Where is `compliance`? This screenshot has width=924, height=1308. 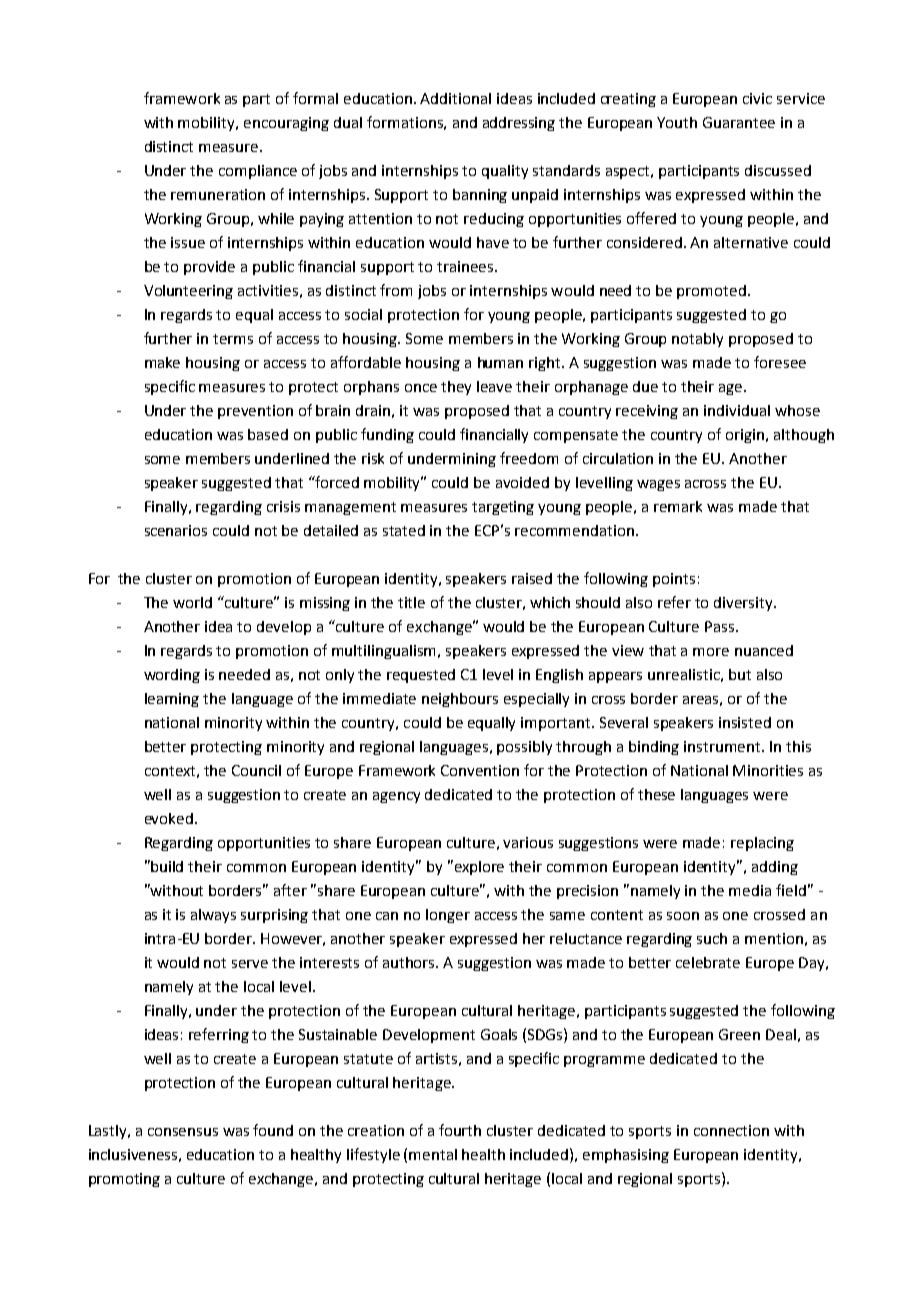
compliance is located at coordinates (258, 172).
